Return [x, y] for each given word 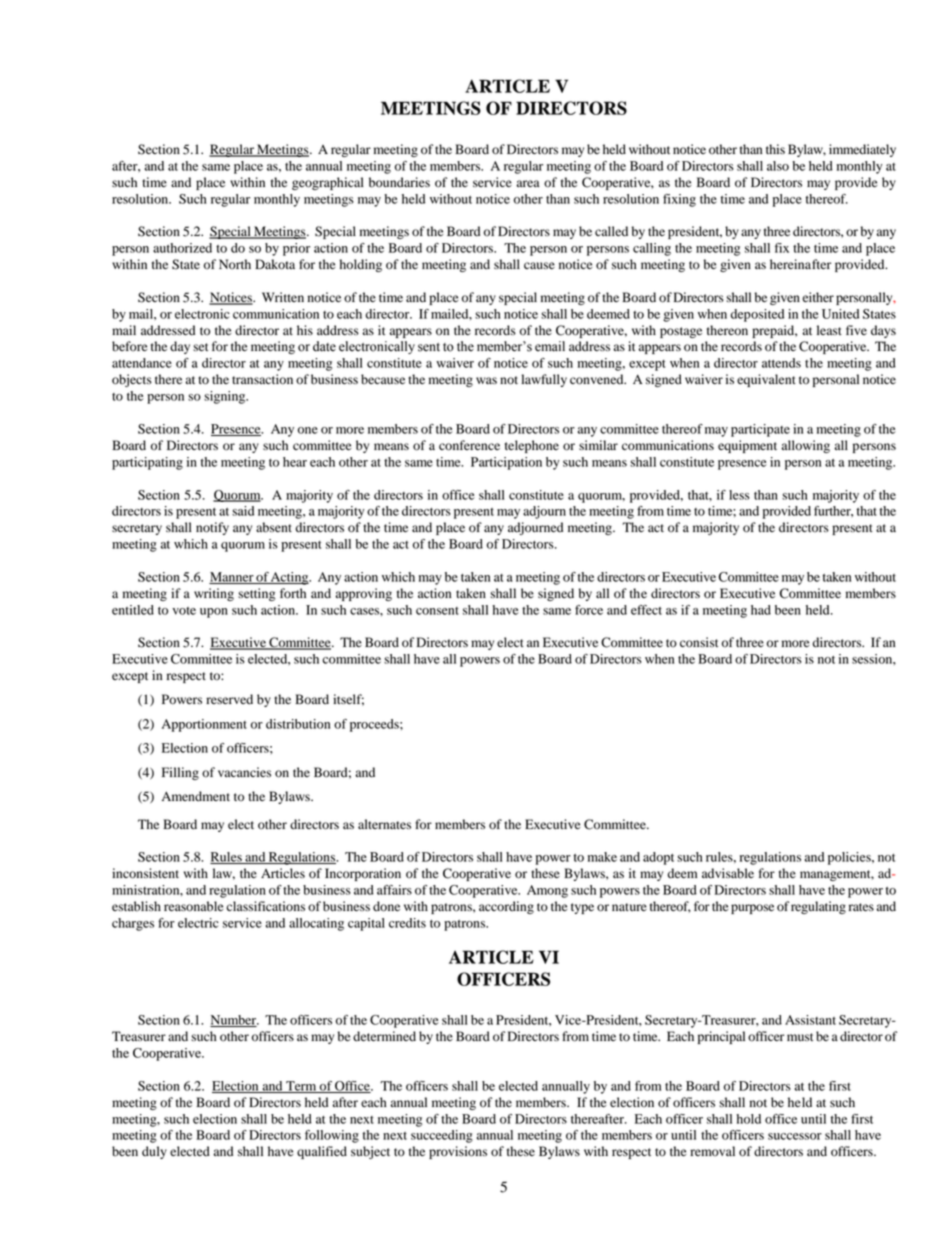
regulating [818, 907]
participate [760, 430]
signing [226, 397]
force [589, 610]
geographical [328, 183]
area [528, 183]
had [761, 610]
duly [154, 1152]
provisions [458, 1152]
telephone [532, 446]
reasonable [194, 906]
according [506, 907]
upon [214, 613]
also [778, 166]
